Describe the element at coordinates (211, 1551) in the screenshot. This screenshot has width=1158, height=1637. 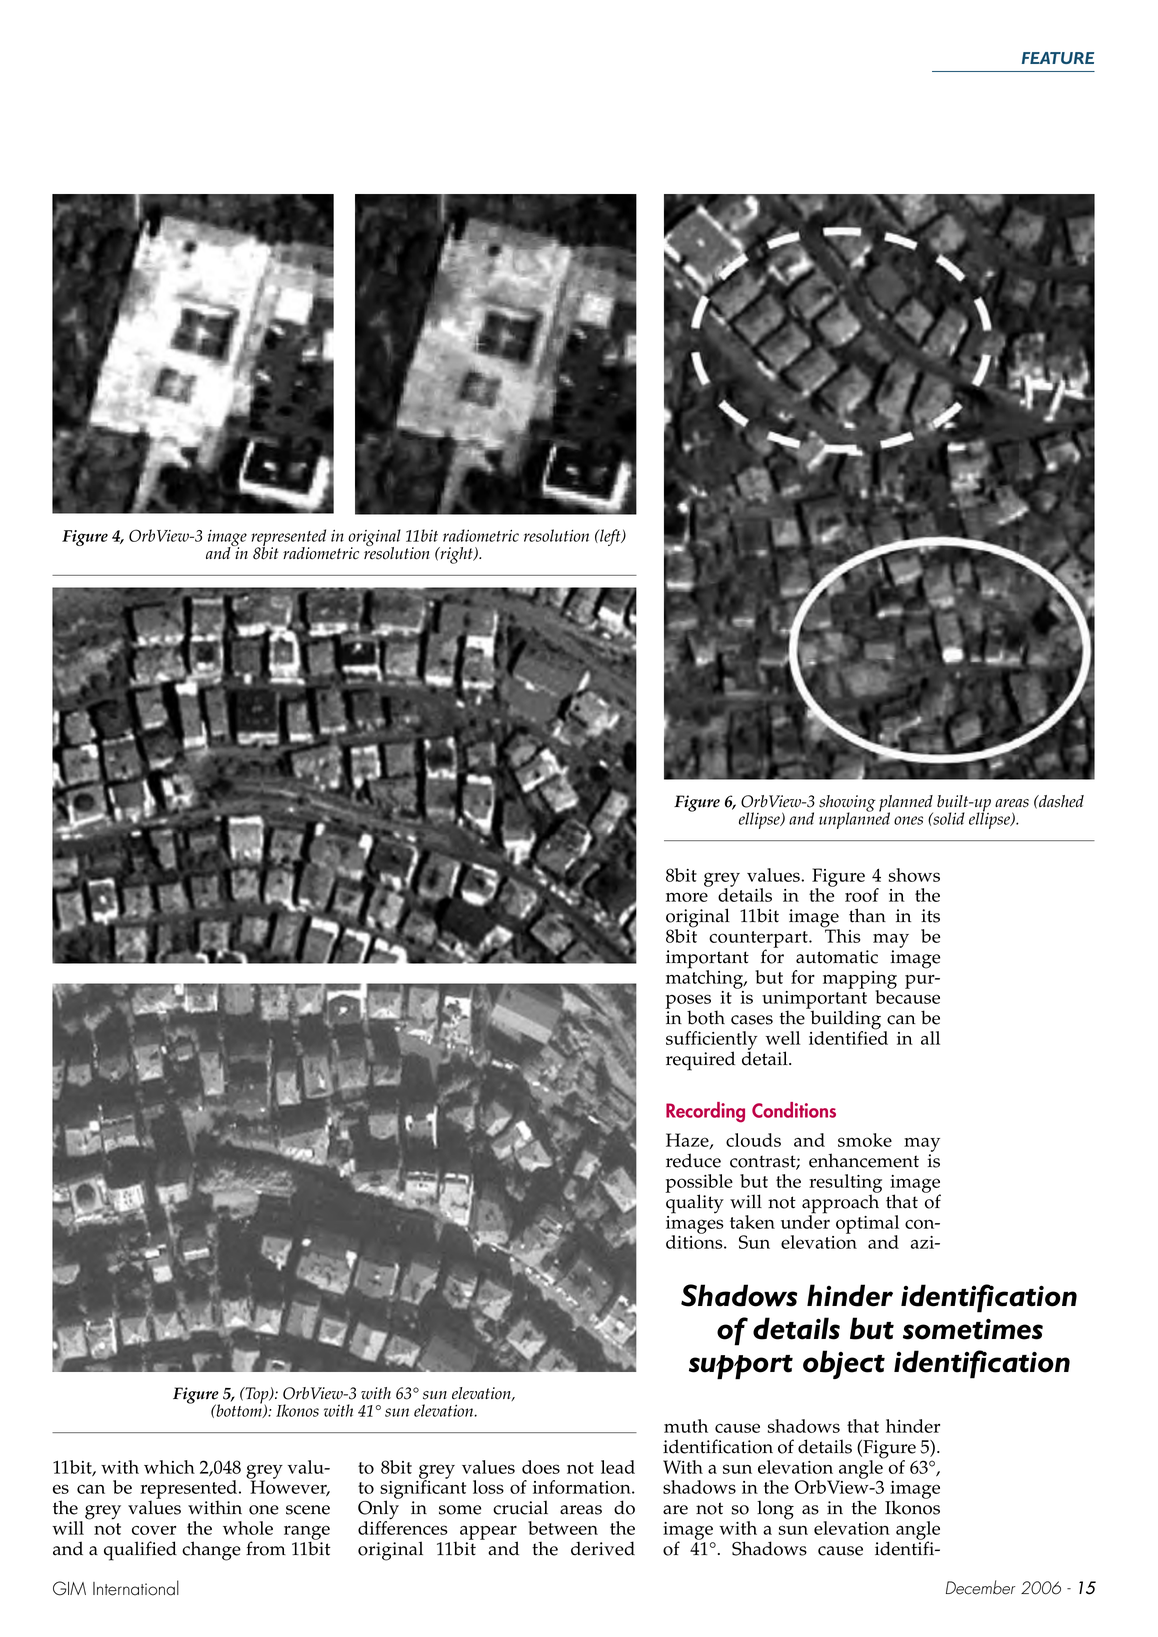
I see `change` at that location.
